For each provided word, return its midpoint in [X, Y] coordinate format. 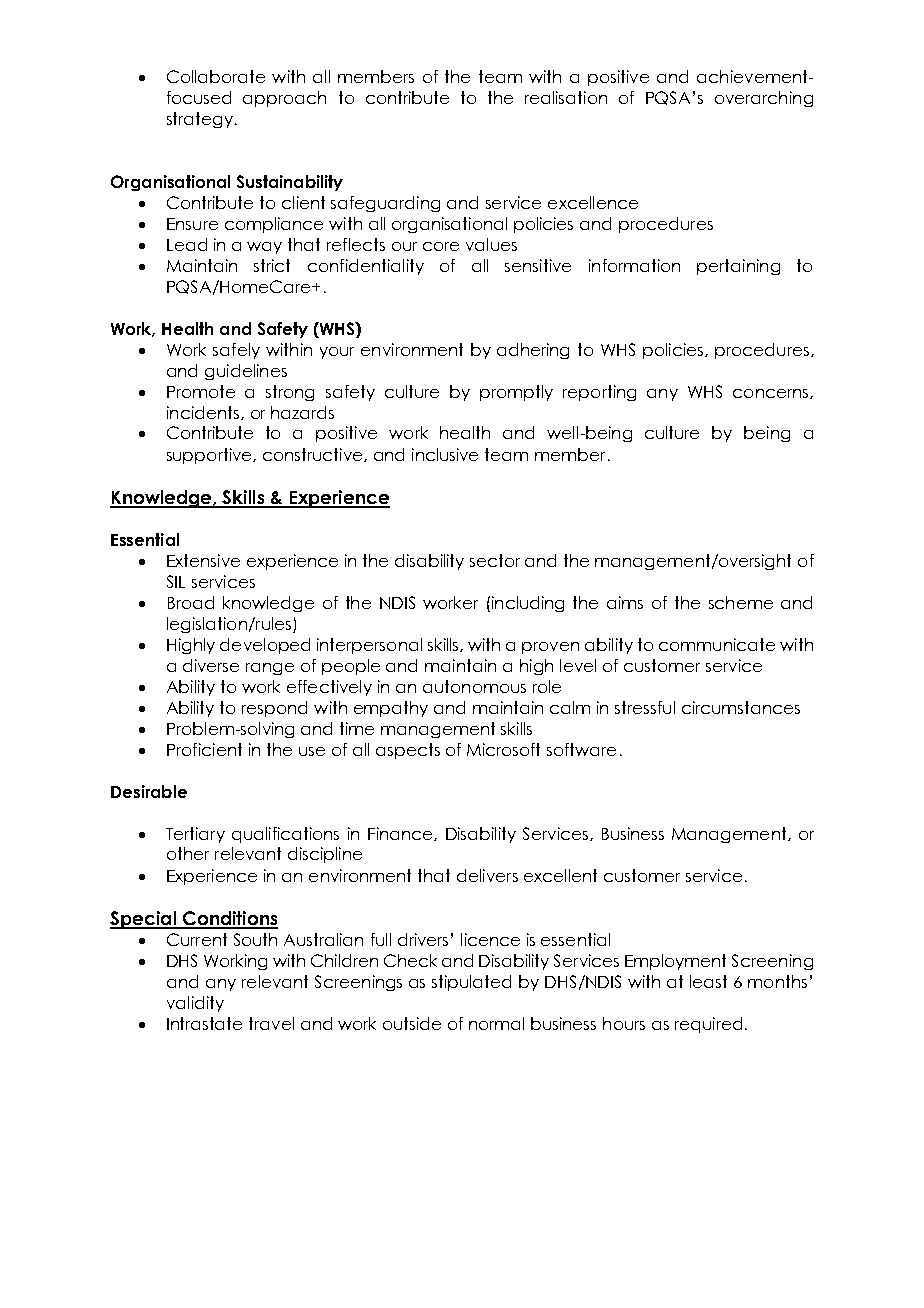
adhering [533, 351]
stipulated [471, 983]
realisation [566, 97]
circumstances [741, 707]
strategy [200, 120]
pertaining [738, 267]
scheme [741, 602]
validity [195, 1004]
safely [236, 351]
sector [495, 560]
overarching [764, 99]
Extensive [203, 560]
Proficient [204, 749]
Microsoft [503, 749]
